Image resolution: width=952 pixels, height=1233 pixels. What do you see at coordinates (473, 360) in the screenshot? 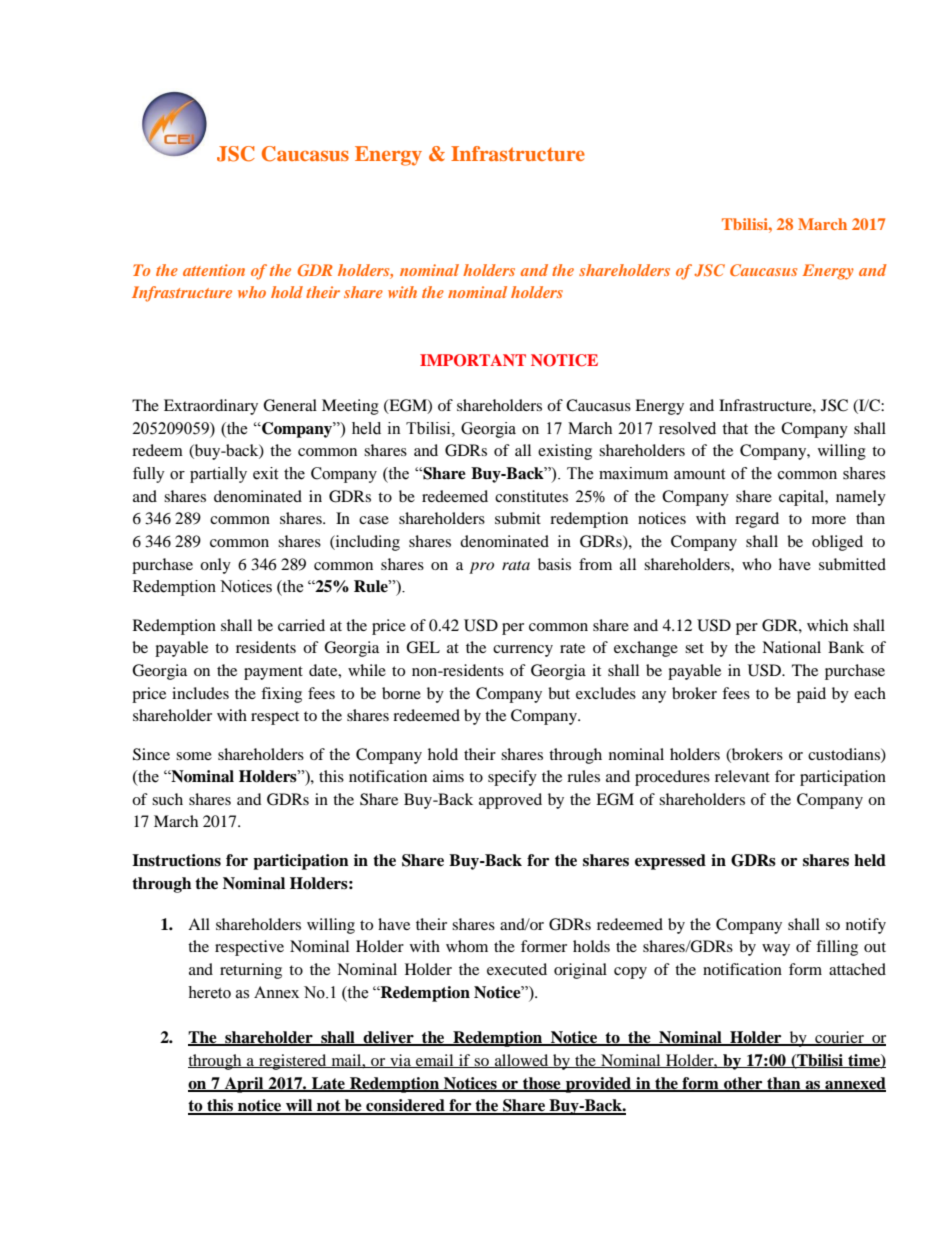
I see `IMPORTANT` at bounding box center [473, 360].
